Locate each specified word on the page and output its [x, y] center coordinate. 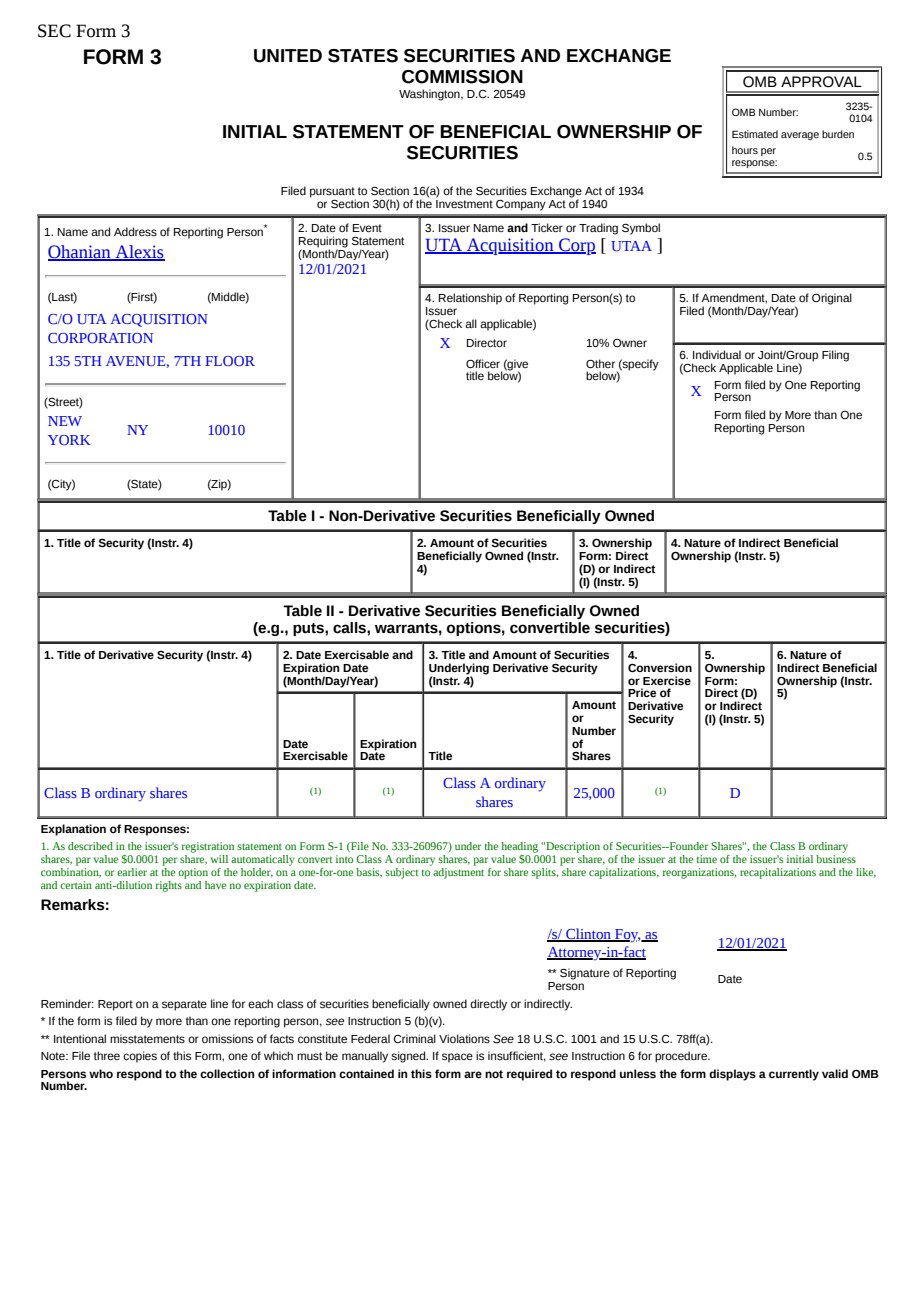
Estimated [755, 134]
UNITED [288, 56]
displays [732, 1075]
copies [140, 1057]
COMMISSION [462, 77]
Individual [717, 354]
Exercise [667, 680]
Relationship [470, 299]
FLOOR [230, 361]
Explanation [73, 830]
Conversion [660, 667]
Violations [464, 1038]
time [706, 859]
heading [519, 847]
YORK [69, 440]
